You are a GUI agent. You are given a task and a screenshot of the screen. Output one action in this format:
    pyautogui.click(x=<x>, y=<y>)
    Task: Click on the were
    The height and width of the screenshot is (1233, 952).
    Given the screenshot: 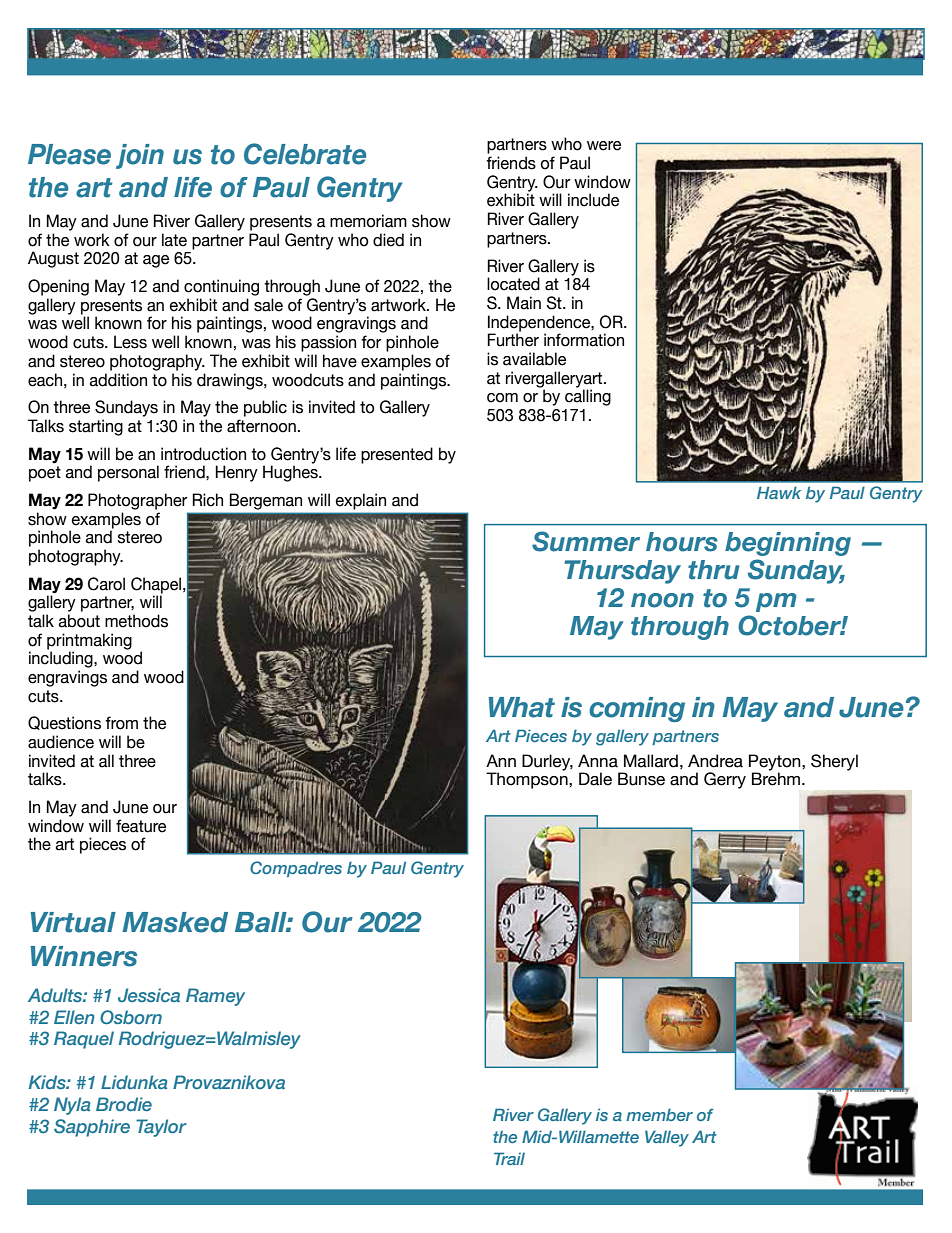 What is the action you would take?
    pyautogui.click(x=604, y=146)
